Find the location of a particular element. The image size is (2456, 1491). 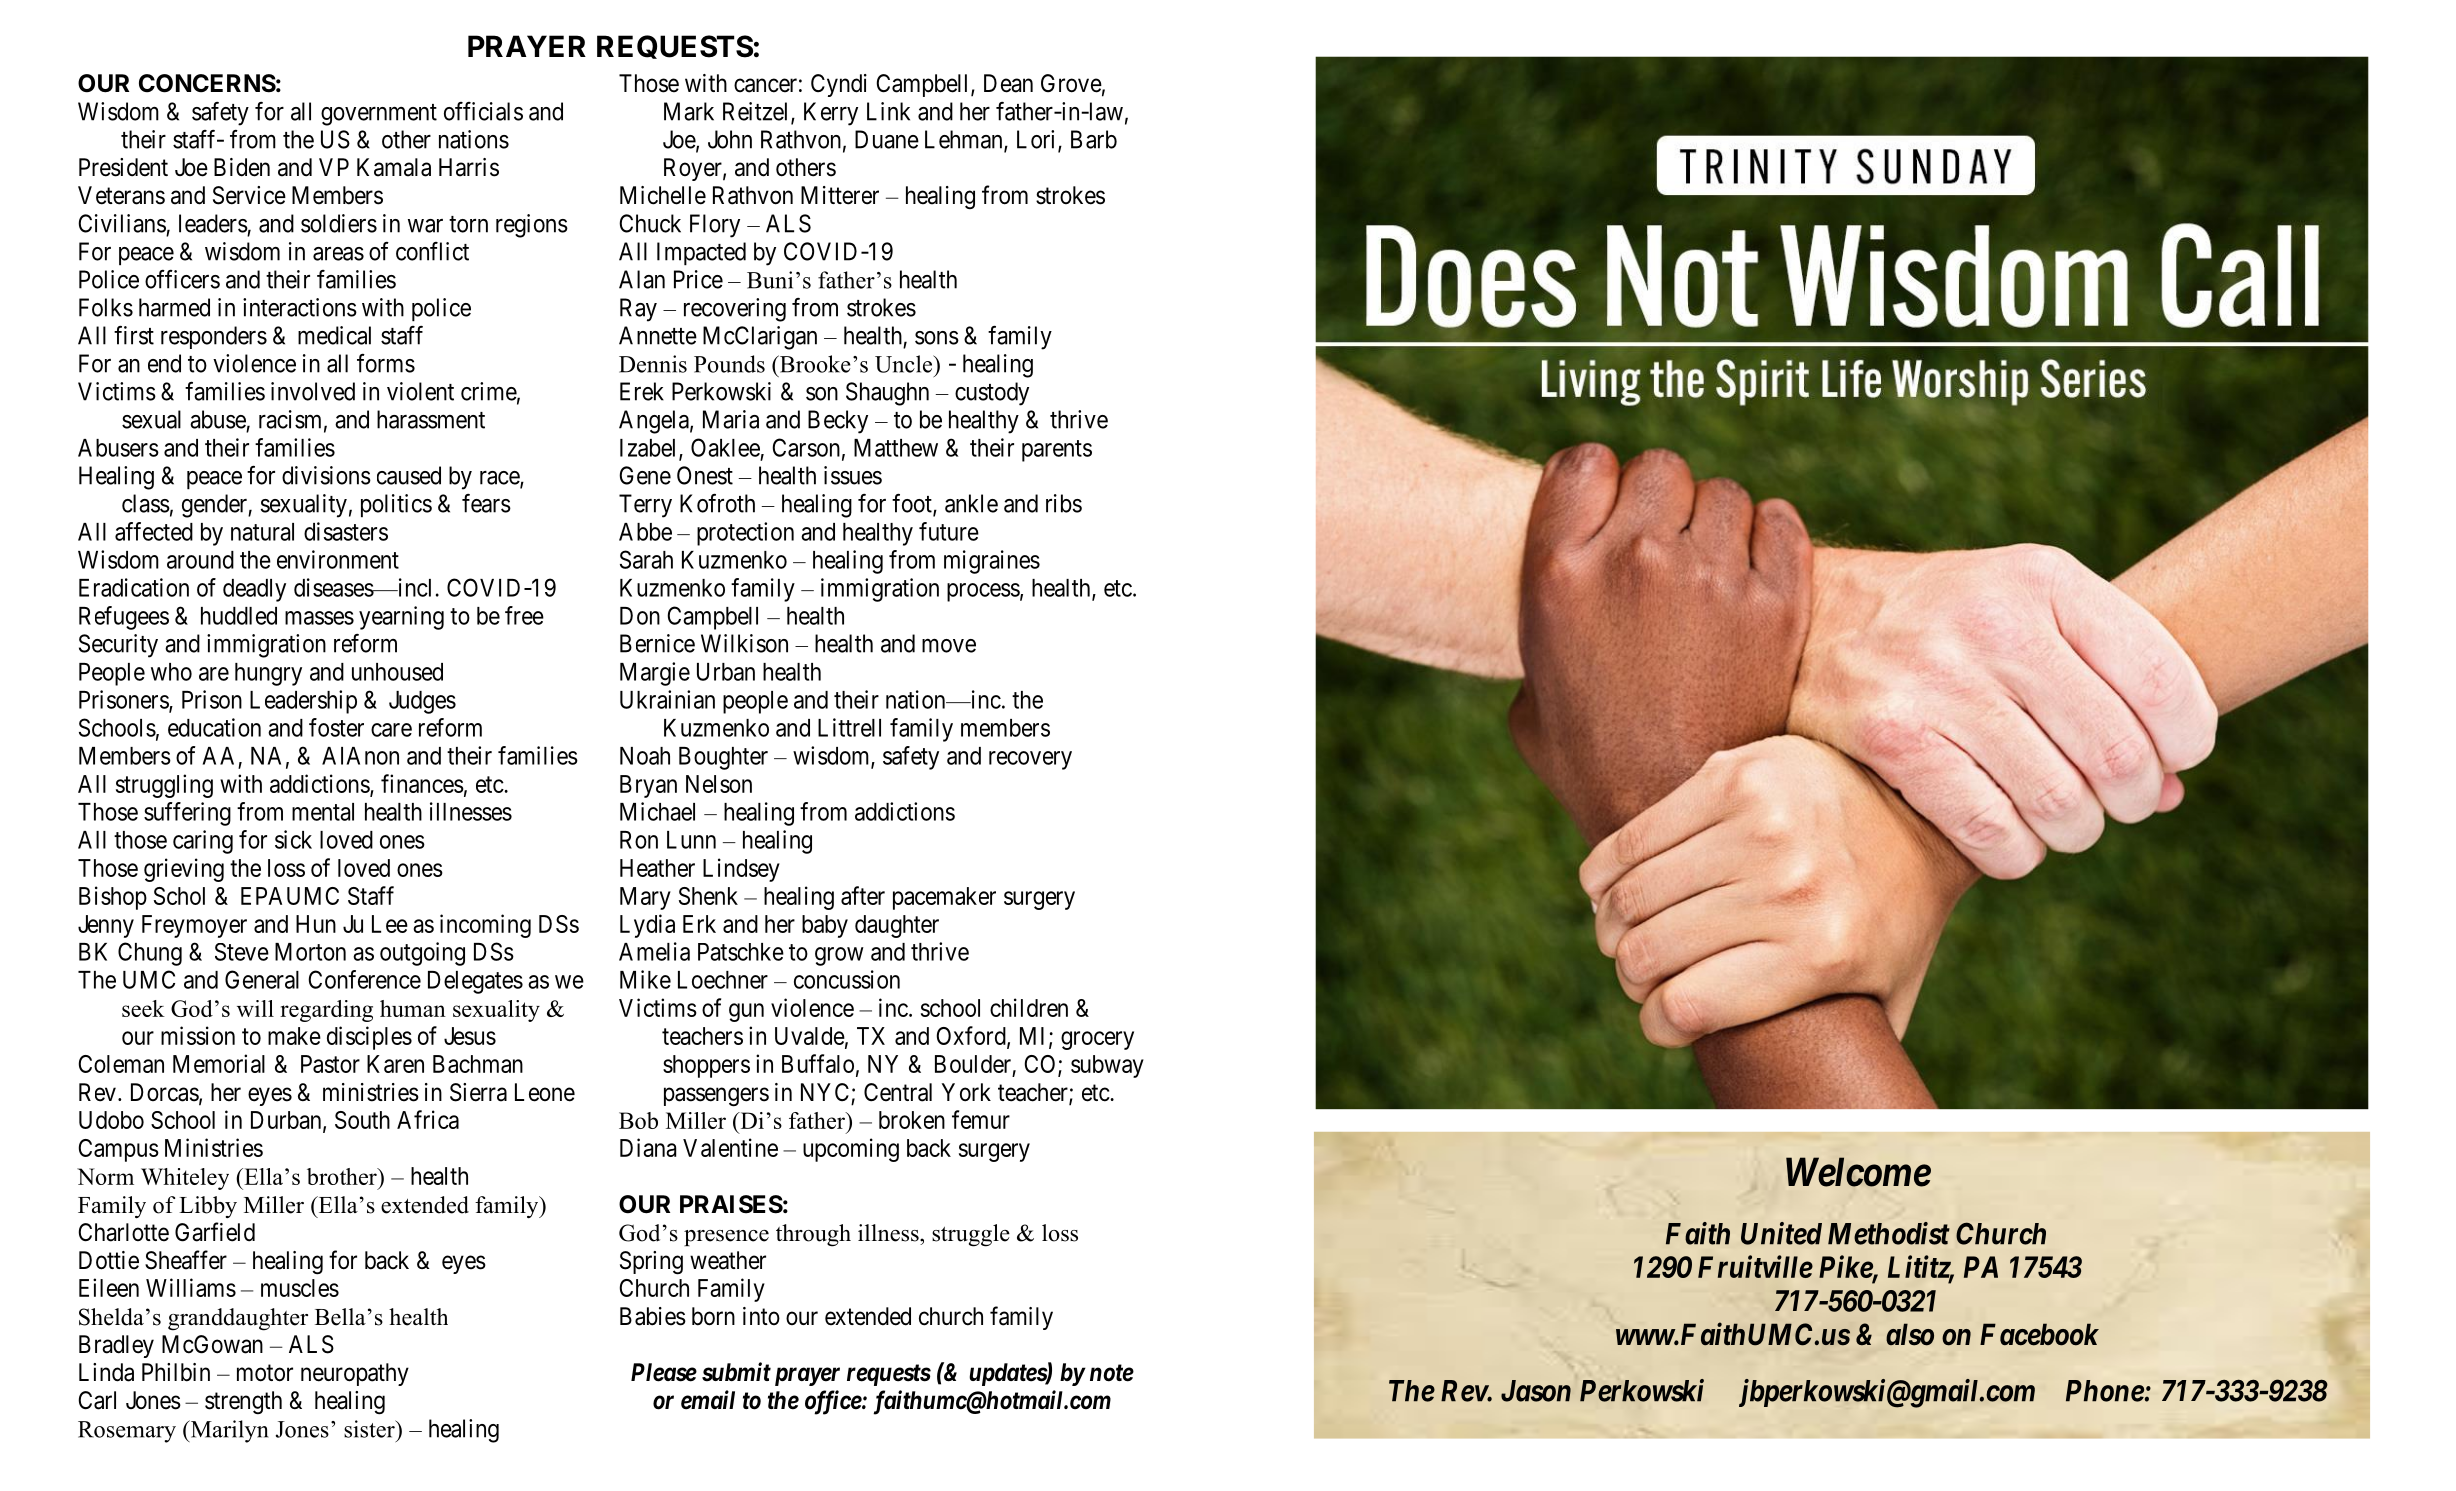

also is located at coordinates (1910, 1334).
